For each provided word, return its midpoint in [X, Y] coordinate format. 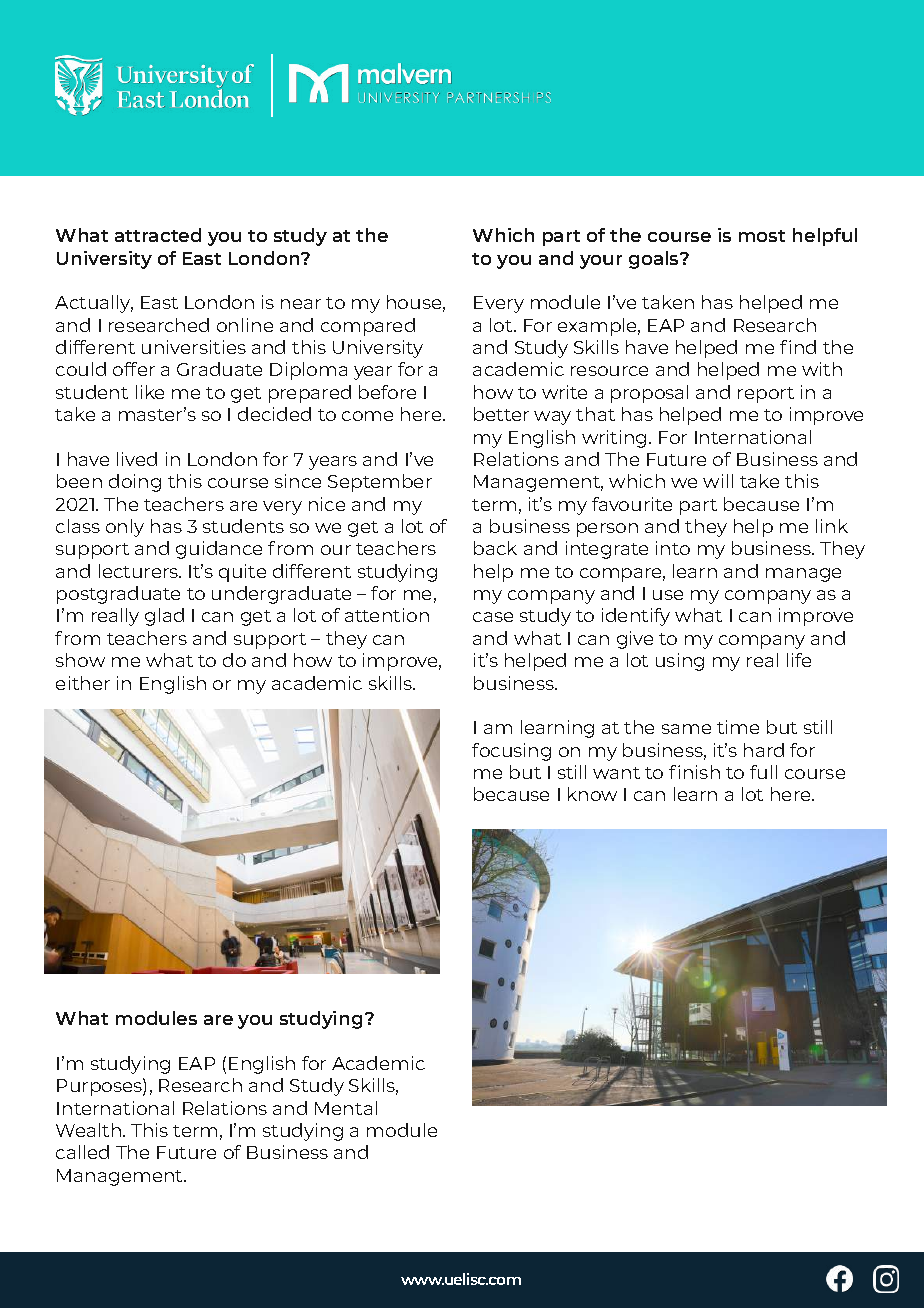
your [601, 262]
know [592, 794]
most [762, 236]
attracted [158, 235]
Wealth [88, 1130]
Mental [346, 1108]
